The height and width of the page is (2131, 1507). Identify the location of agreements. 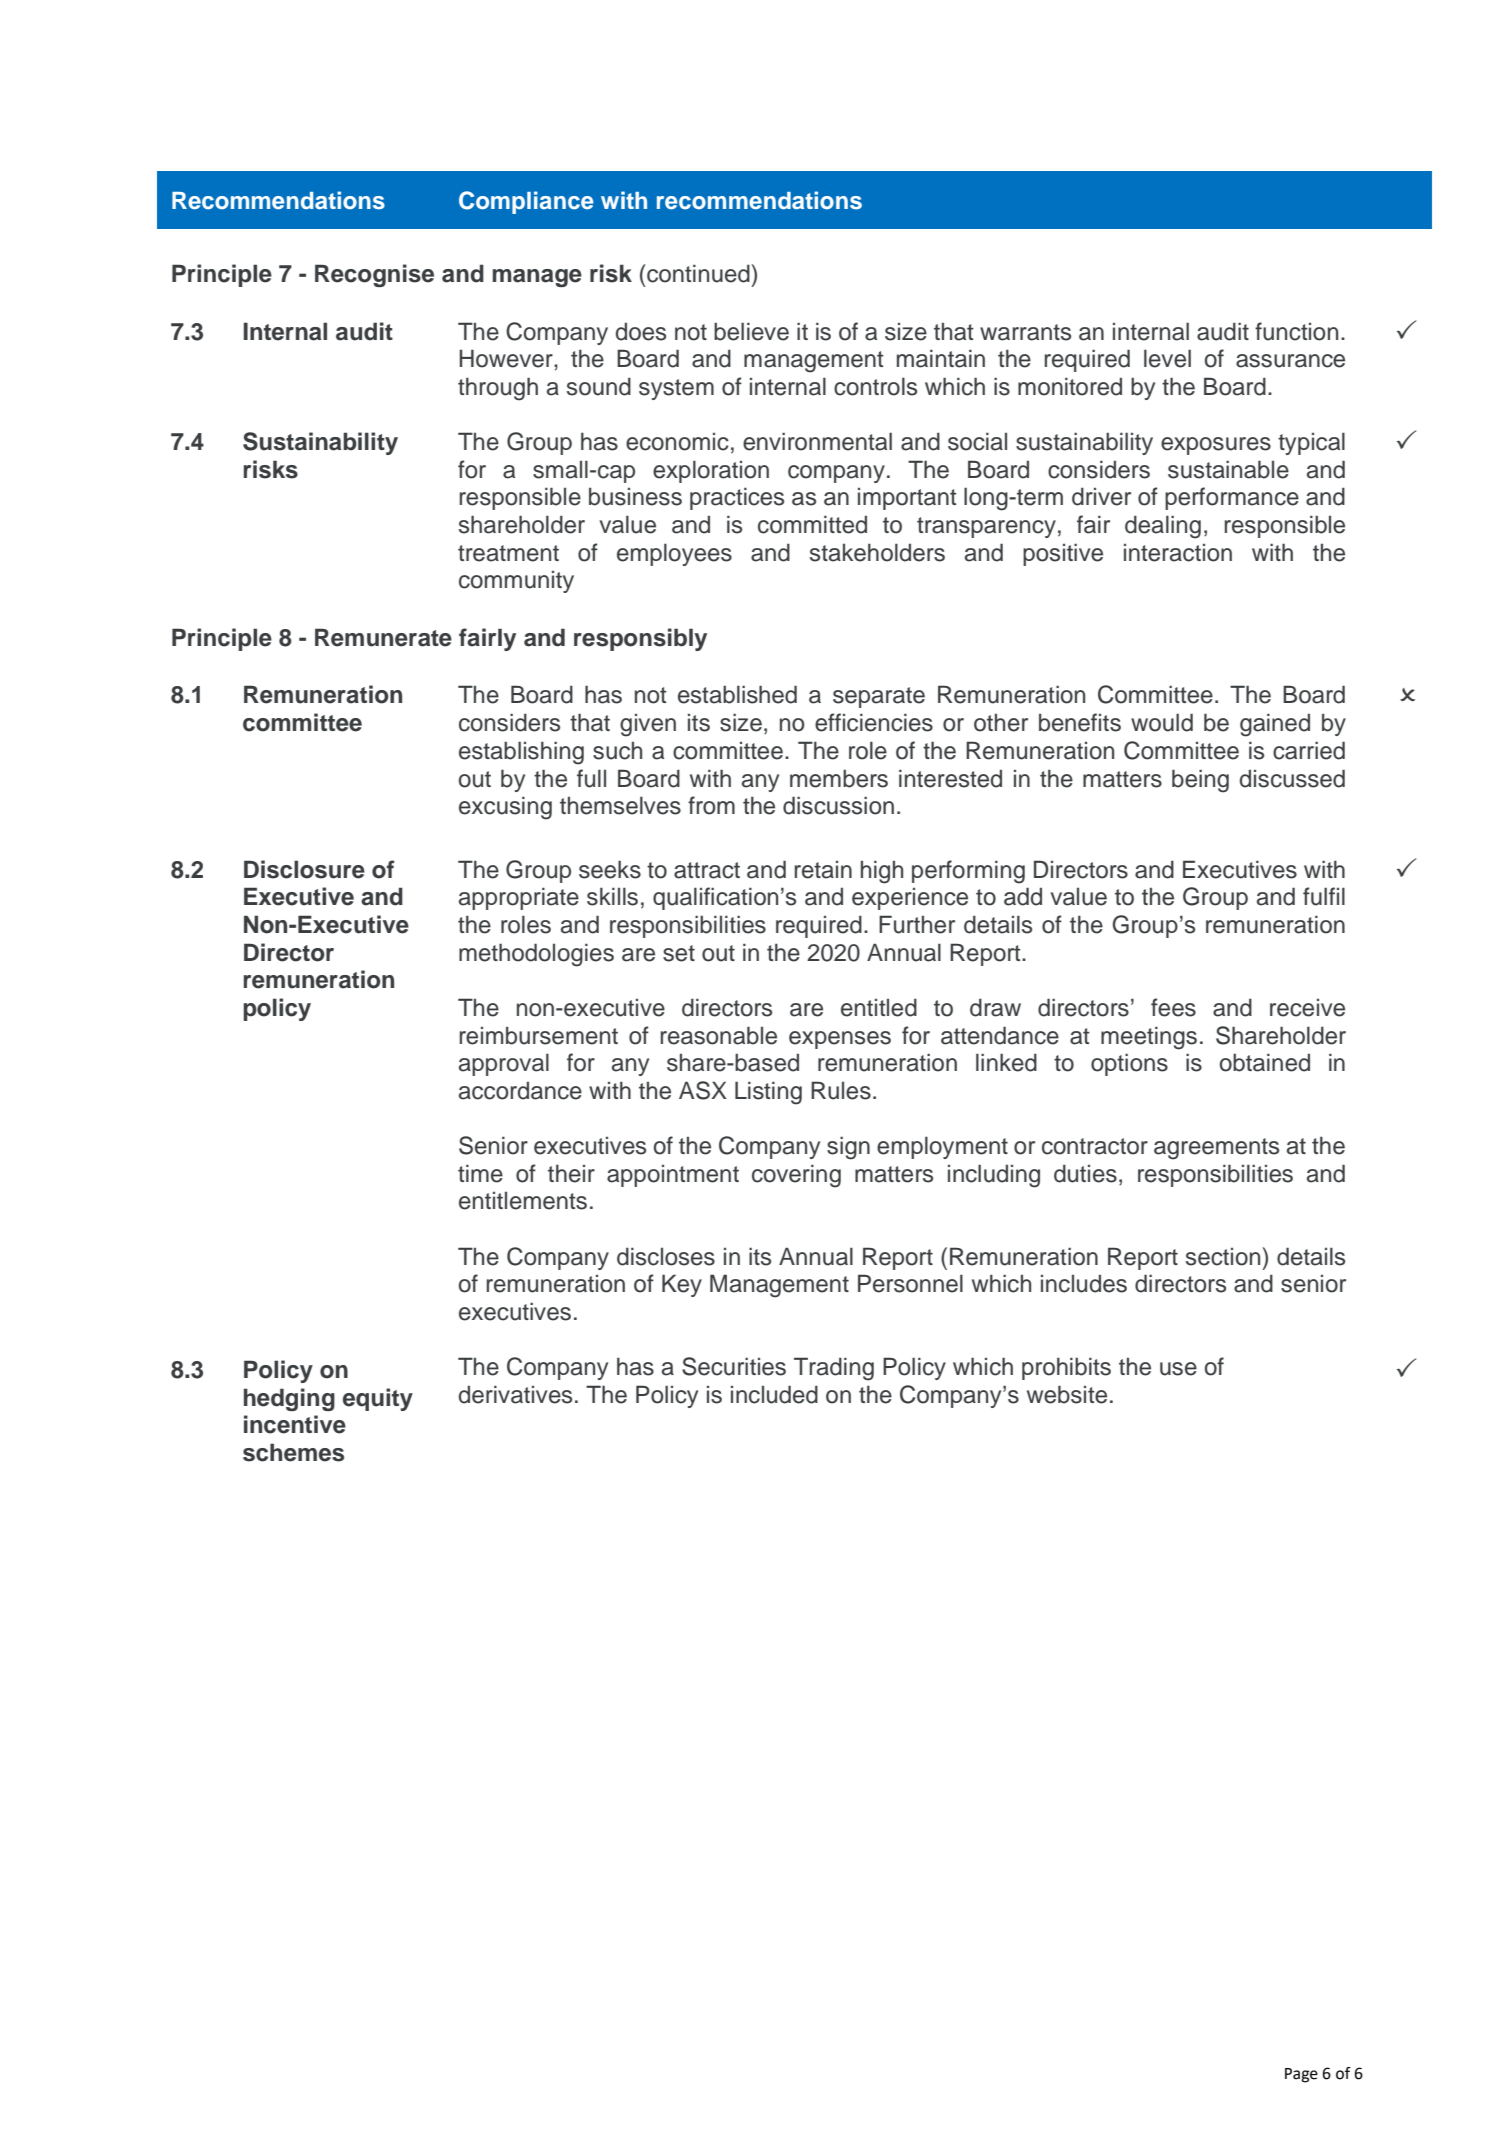
(1216, 1149).
